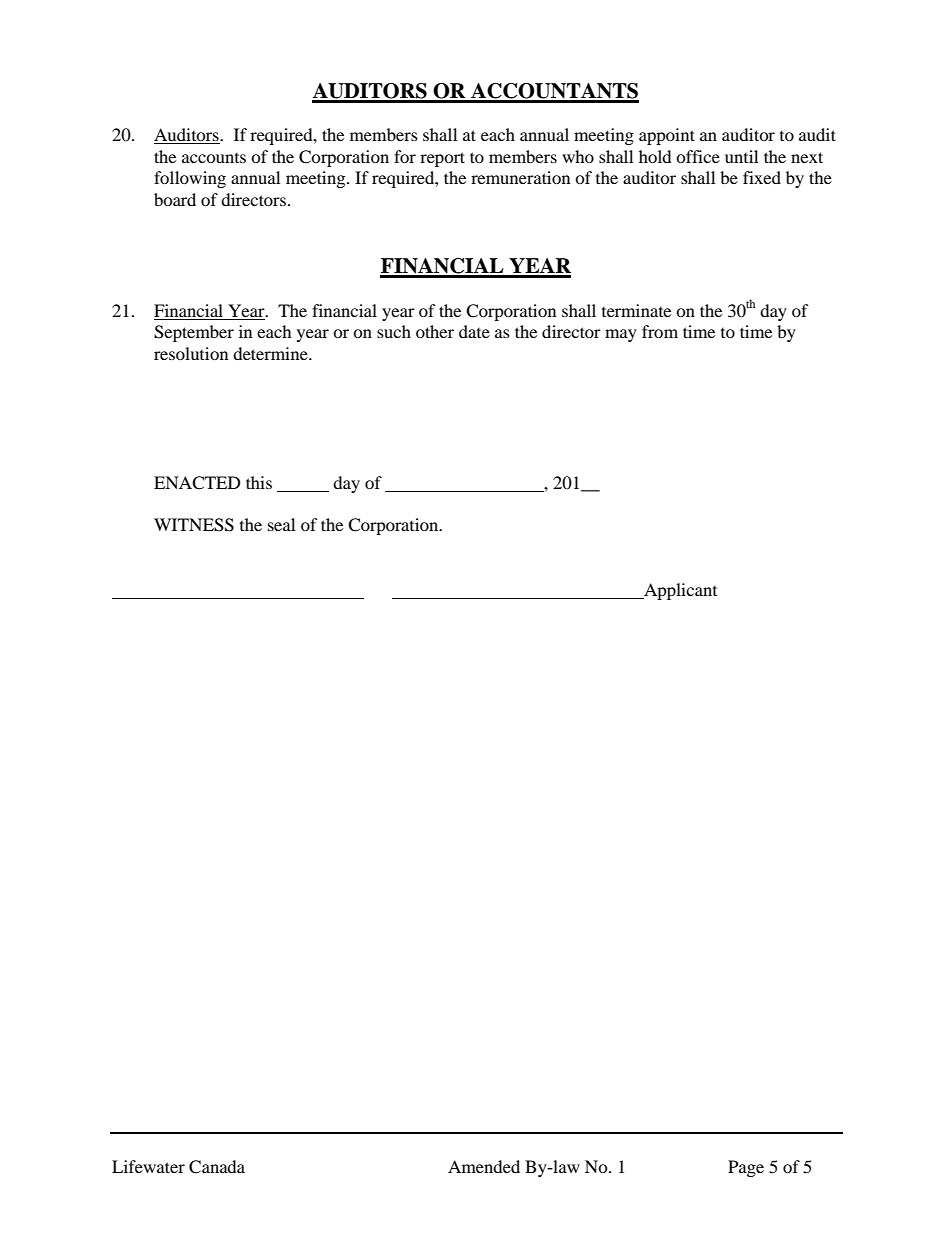 Image resolution: width=952 pixels, height=1233 pixels. What do you see at coordinates (259, 482) in the page?
I see `this` at bounding box center [259, 482].
